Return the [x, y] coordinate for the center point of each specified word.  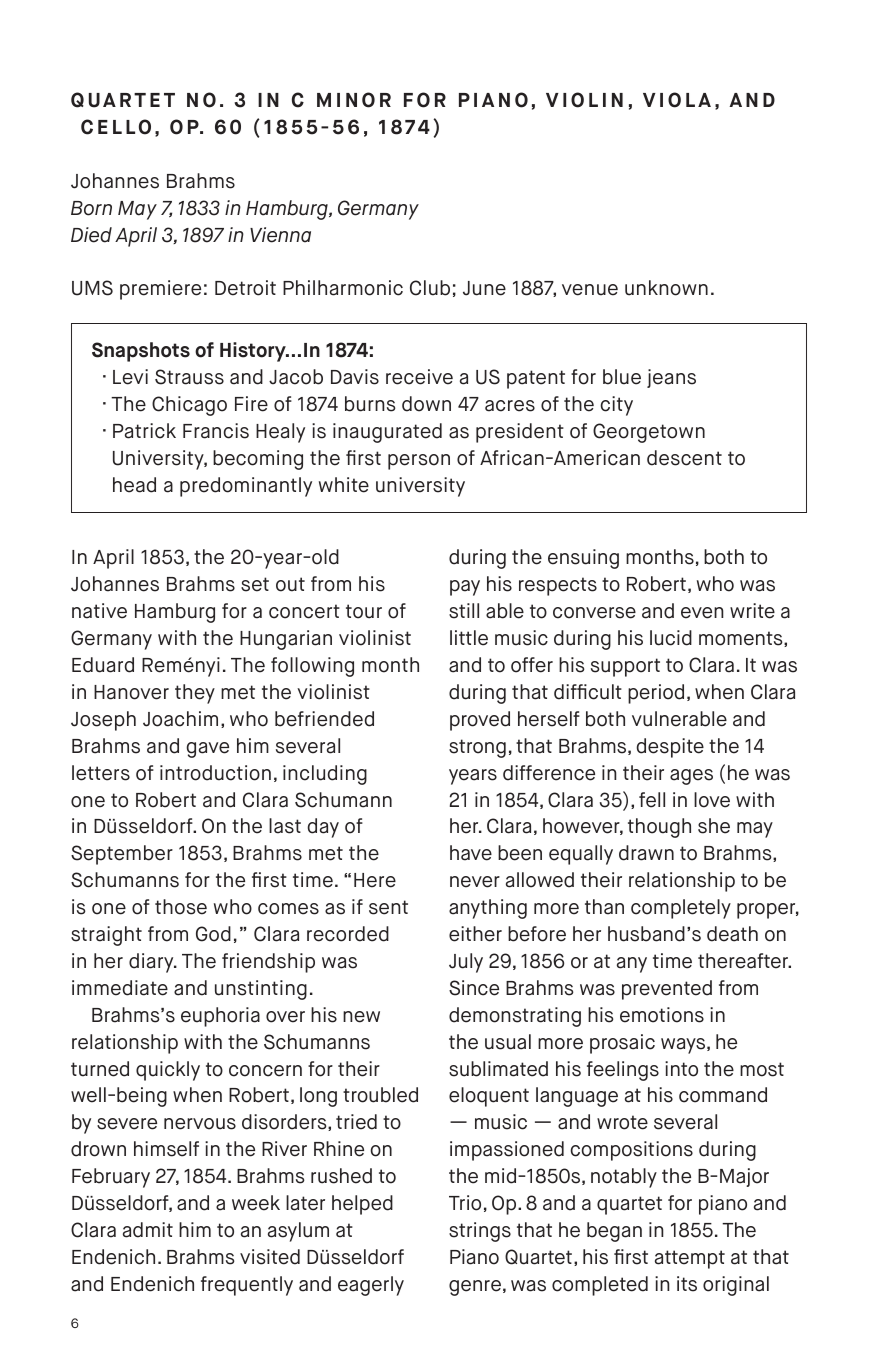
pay [465, 588]
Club [430, 288]
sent [388, 907]
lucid [671, 638]
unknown [666, 288]
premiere [160, 290]
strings [480, 1232]
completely [681, 909]
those [181, 907]
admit [148, 1230]
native [99, 611]
